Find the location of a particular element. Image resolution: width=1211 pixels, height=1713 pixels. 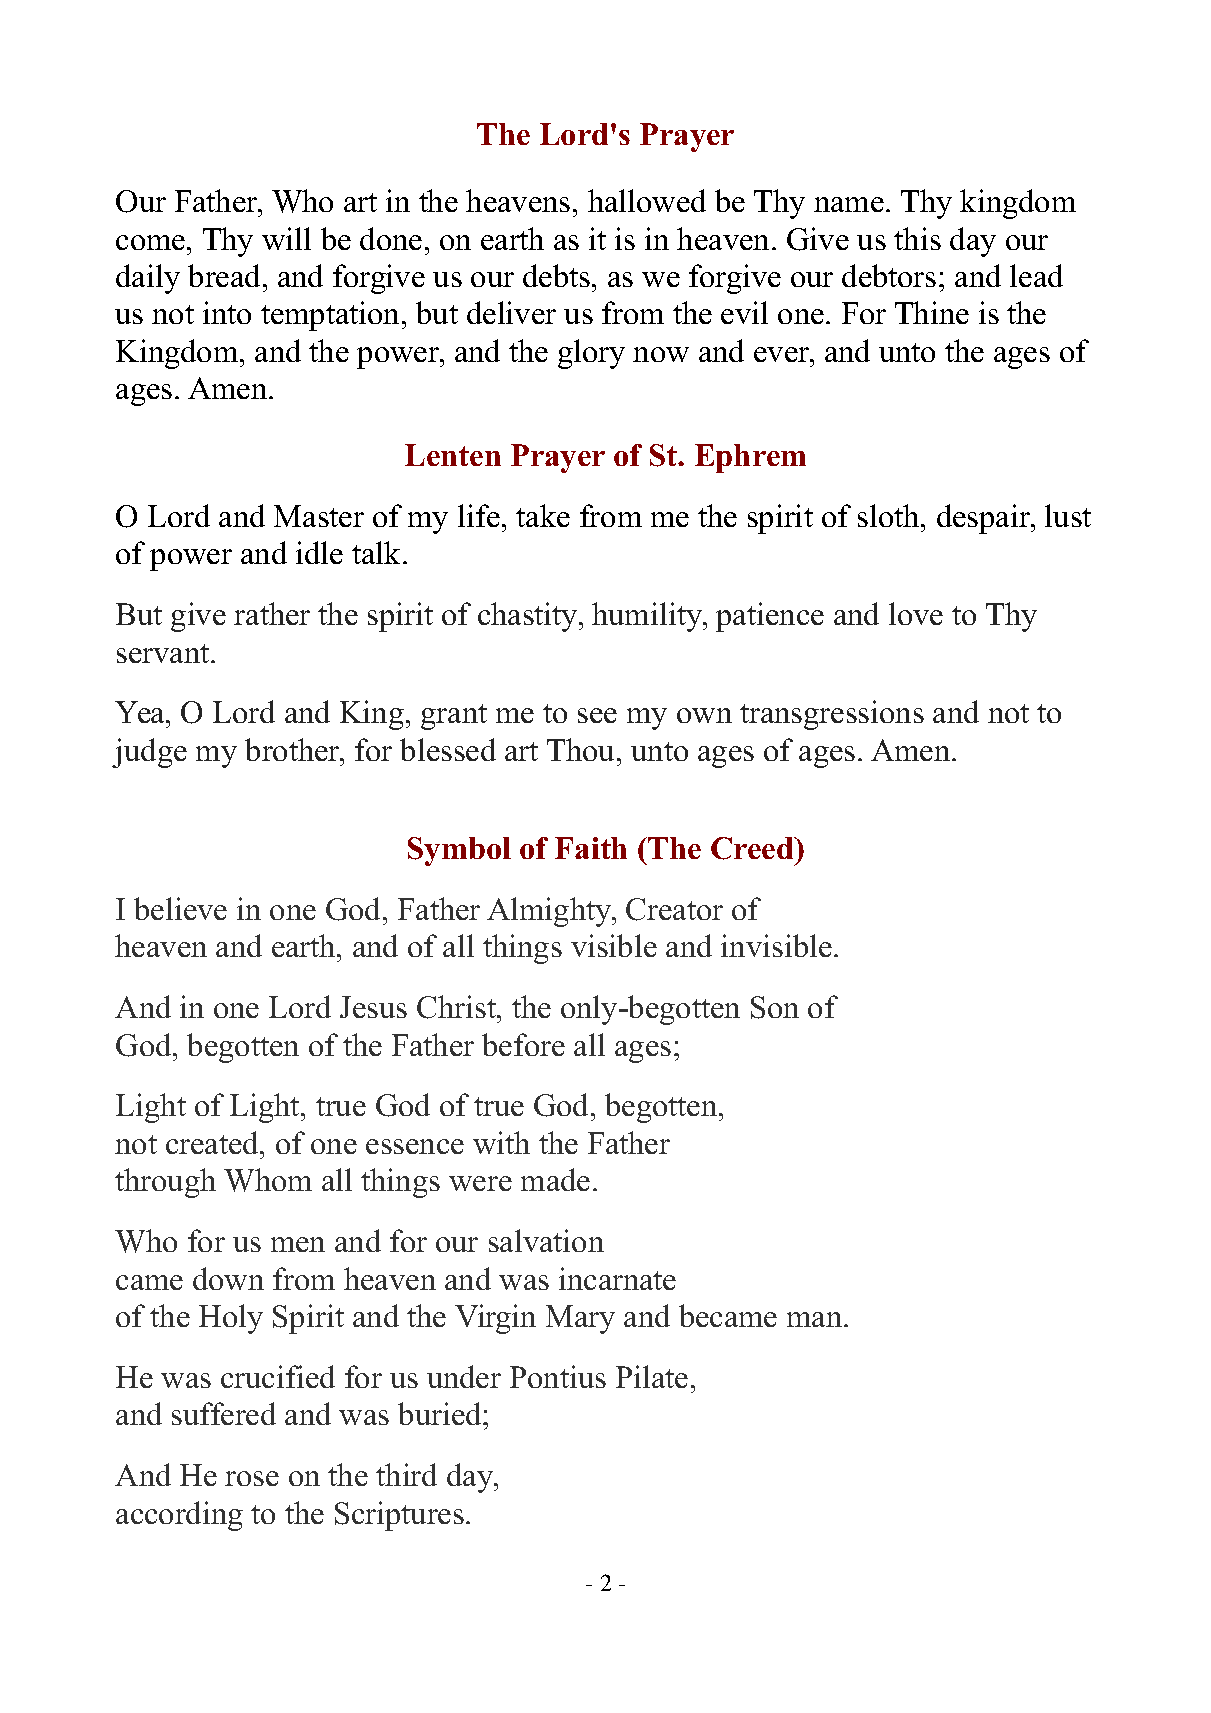

rose is located at coordinates (252, 1478).
